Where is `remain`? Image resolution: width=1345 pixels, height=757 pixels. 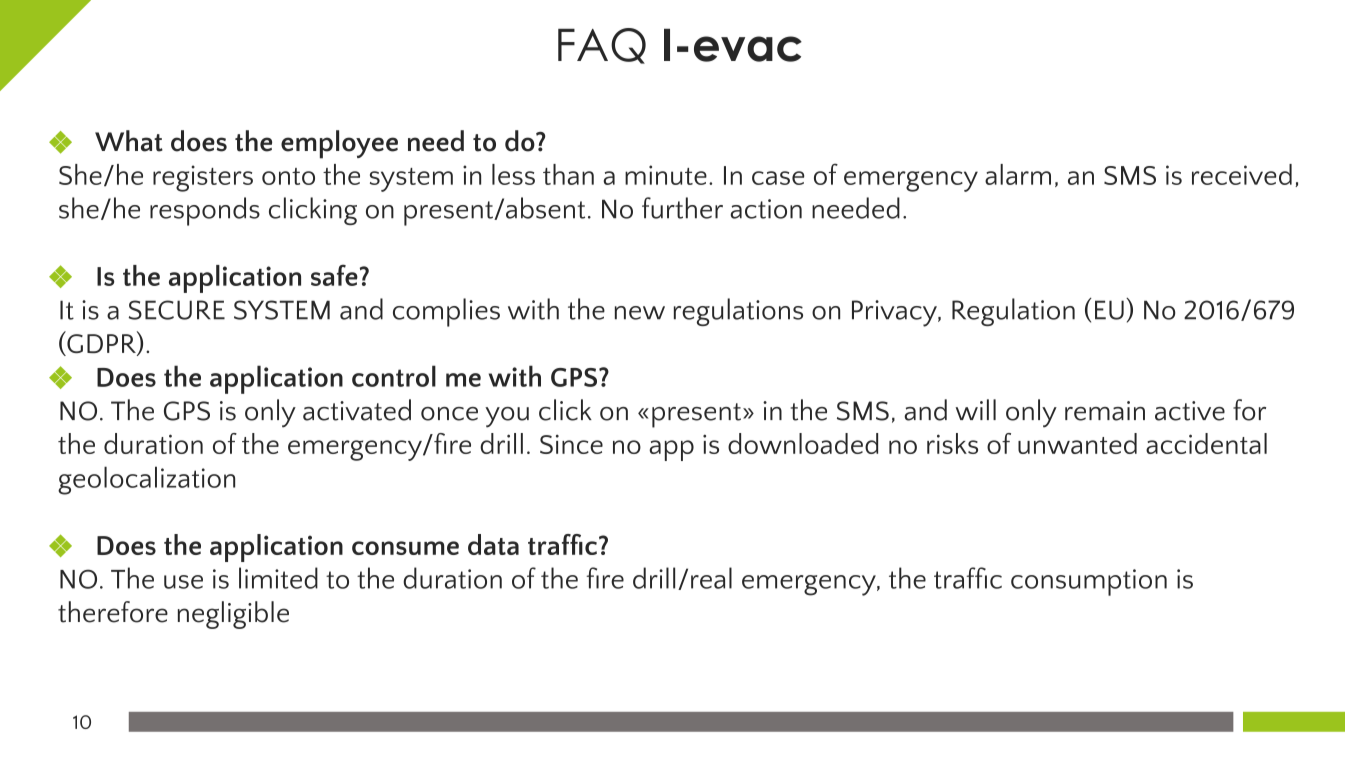
remain is located at coordinates (1105, 411).
